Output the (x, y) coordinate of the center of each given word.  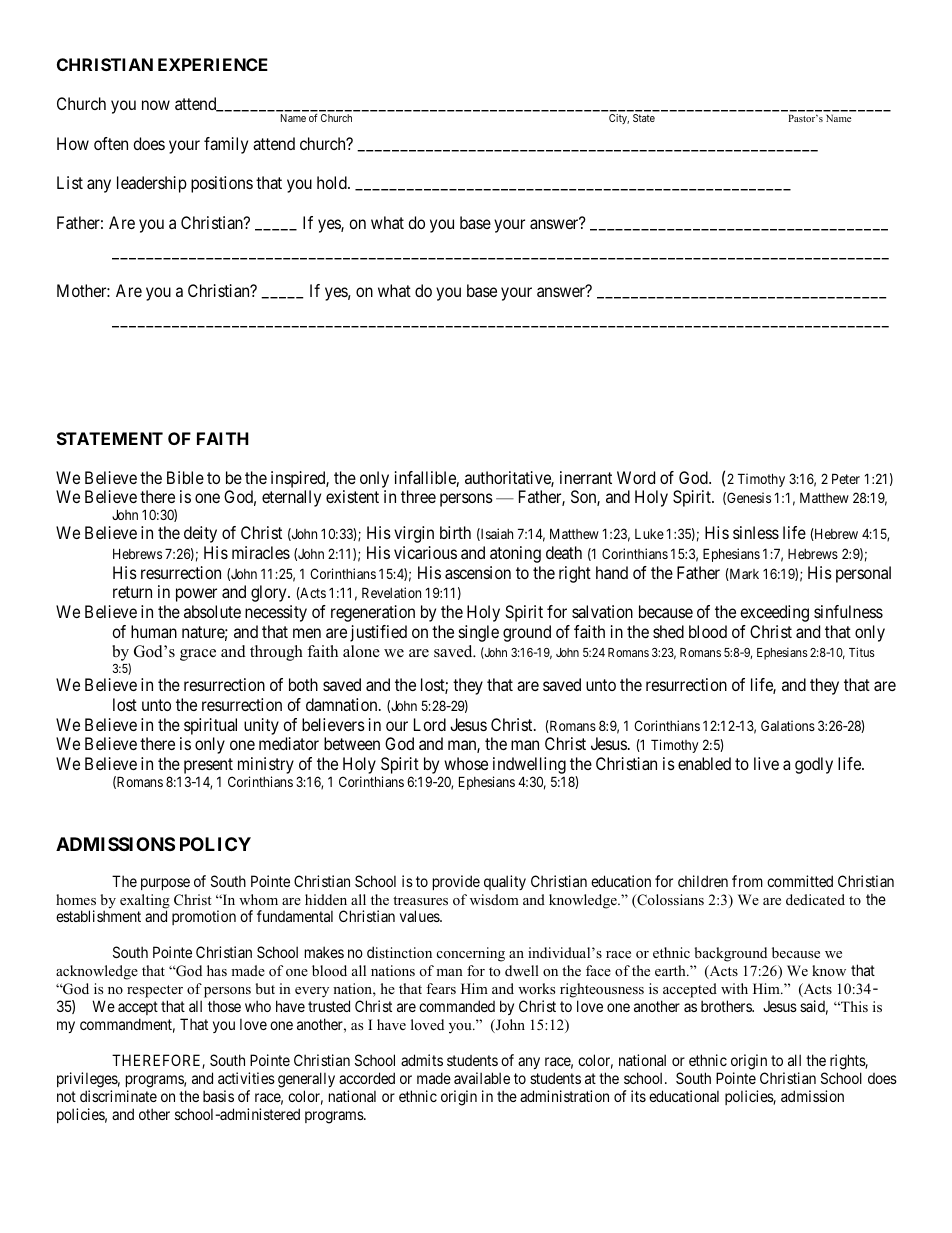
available (482, 1078)
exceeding (774, 613)
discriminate (118, 1096)
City (619, 119)
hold (333, 182)
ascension (478, 572)
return (132, 592)
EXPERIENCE (213, 64)
